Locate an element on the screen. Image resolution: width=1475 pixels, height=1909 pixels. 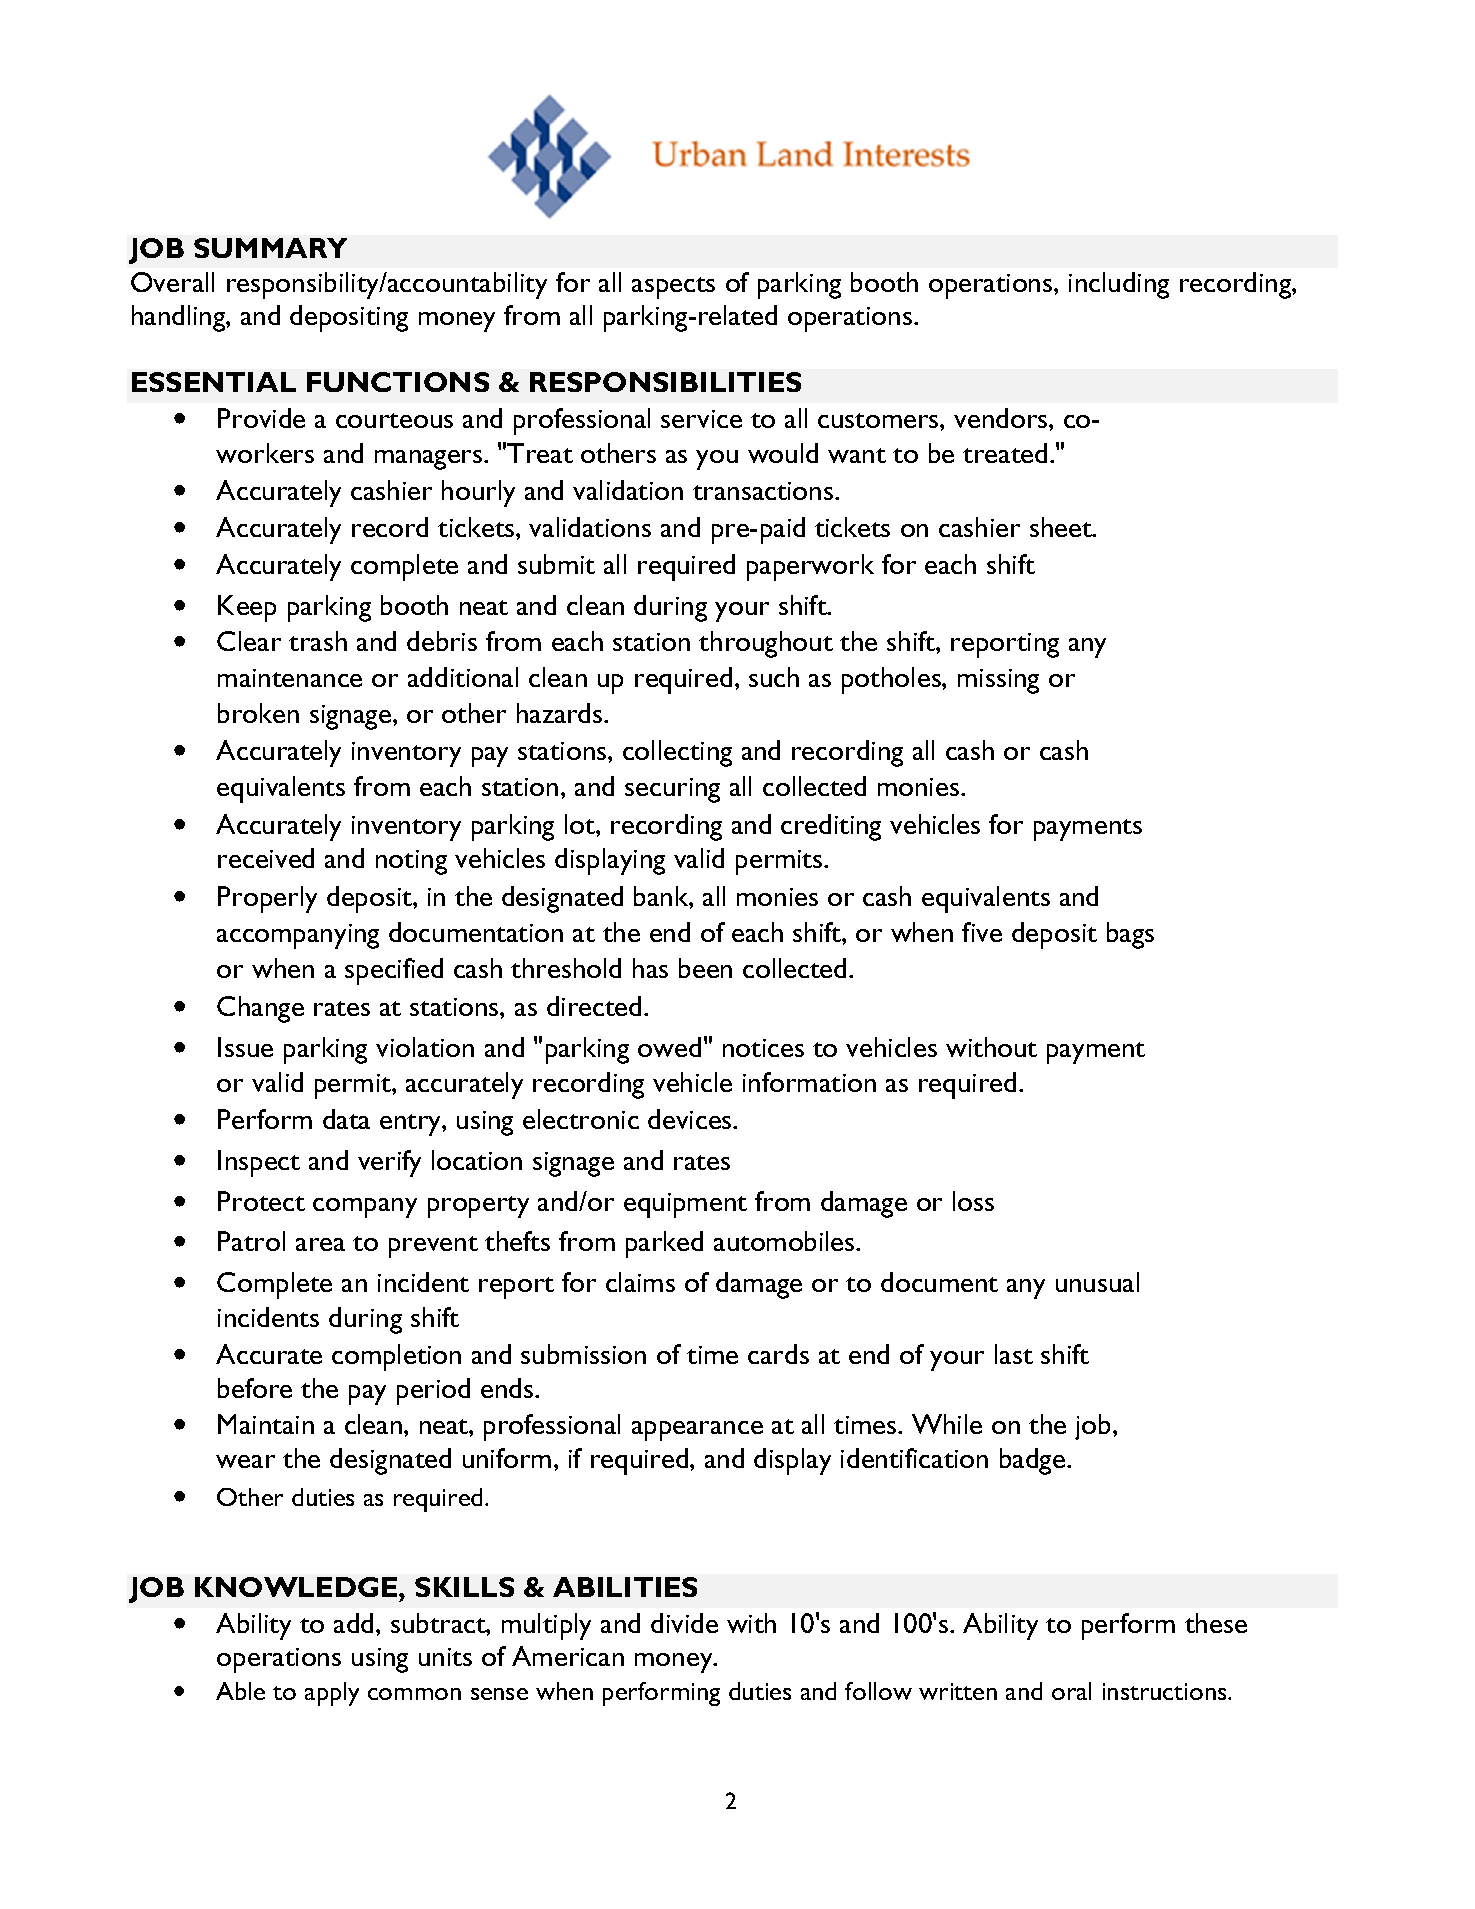
bags is located at coordinates (1130, 935).
